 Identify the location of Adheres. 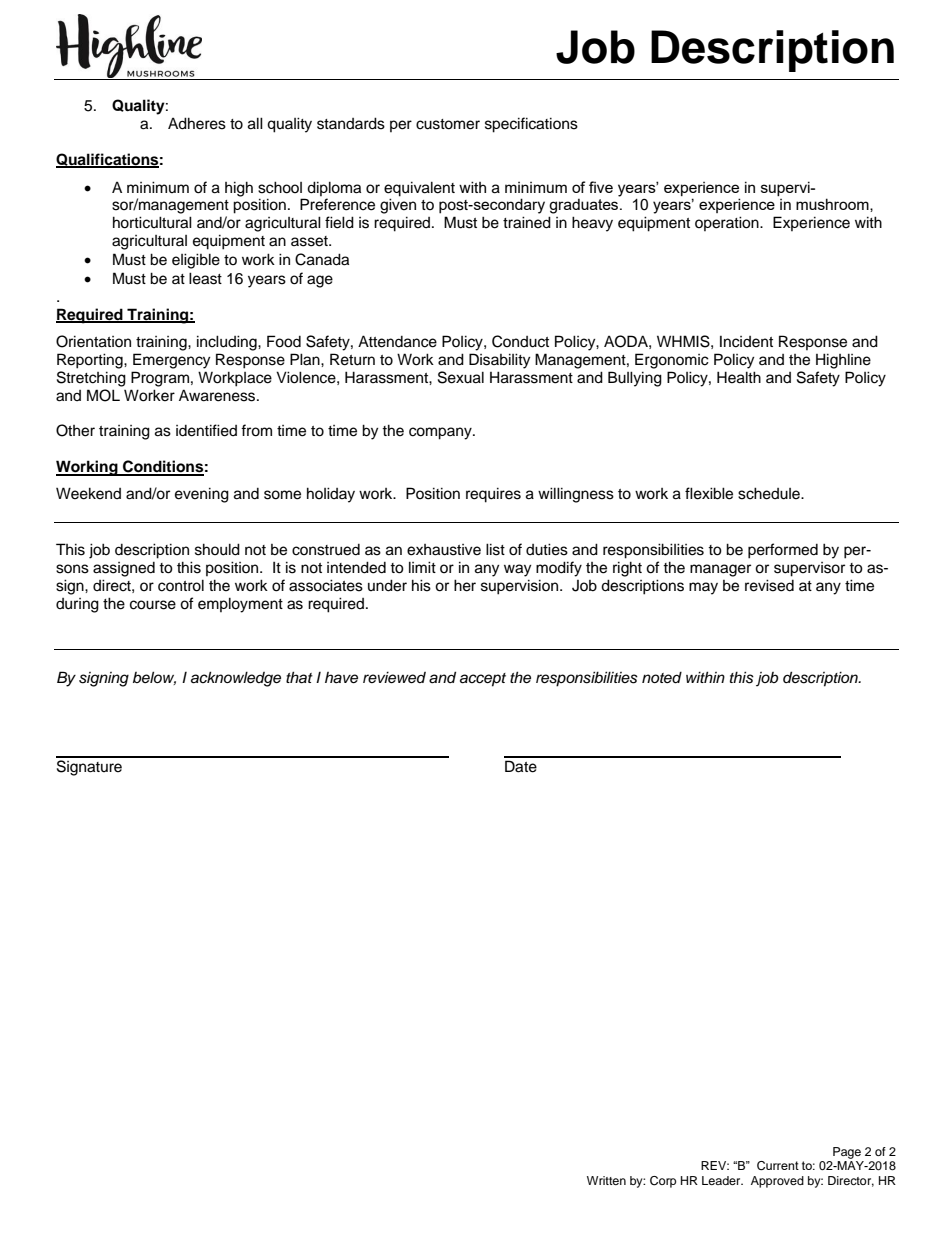
(197, 123).
